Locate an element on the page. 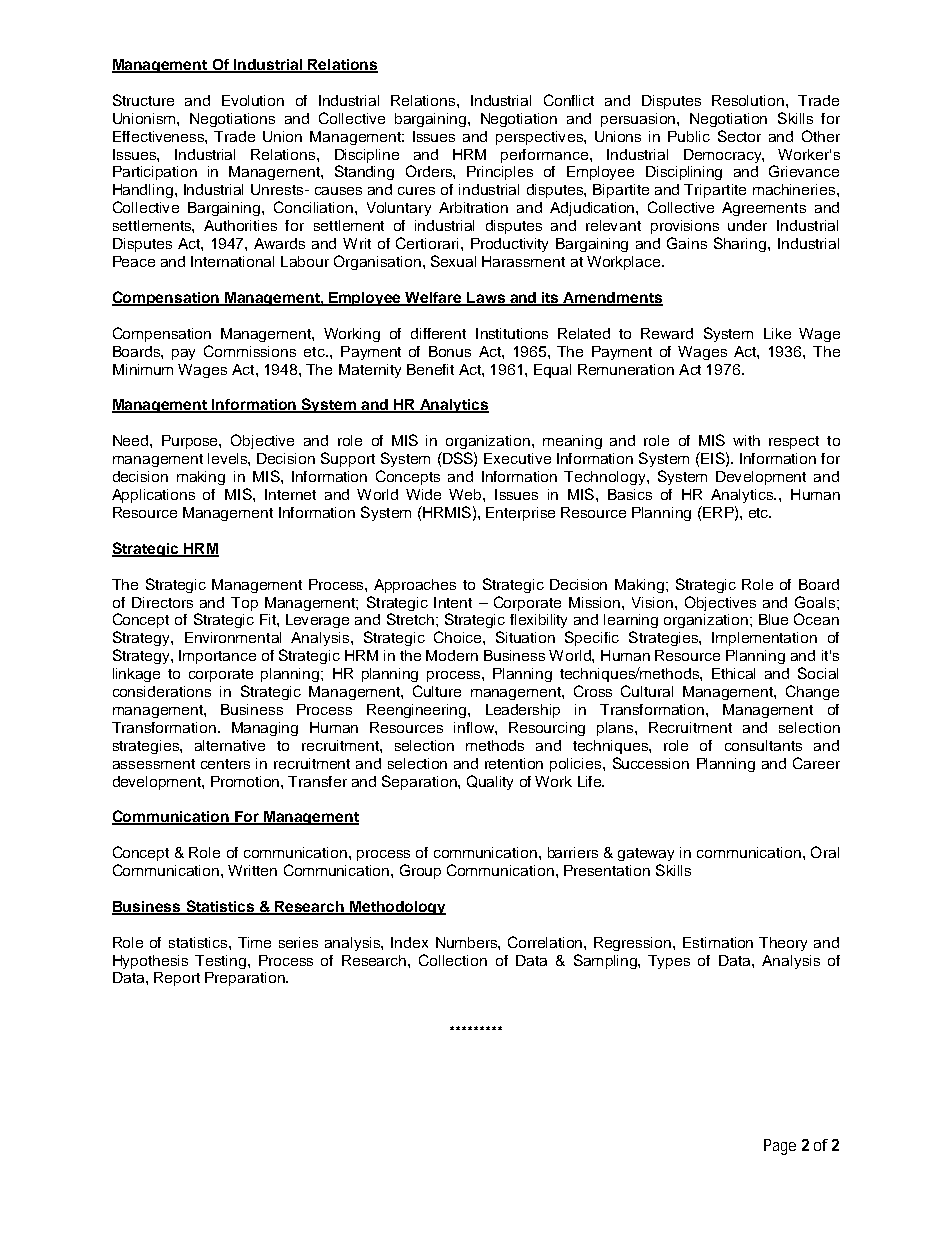 Image resolution: width=952 pixels, height=1233 pixels. Evolution is located at coordinates (253, 100).
